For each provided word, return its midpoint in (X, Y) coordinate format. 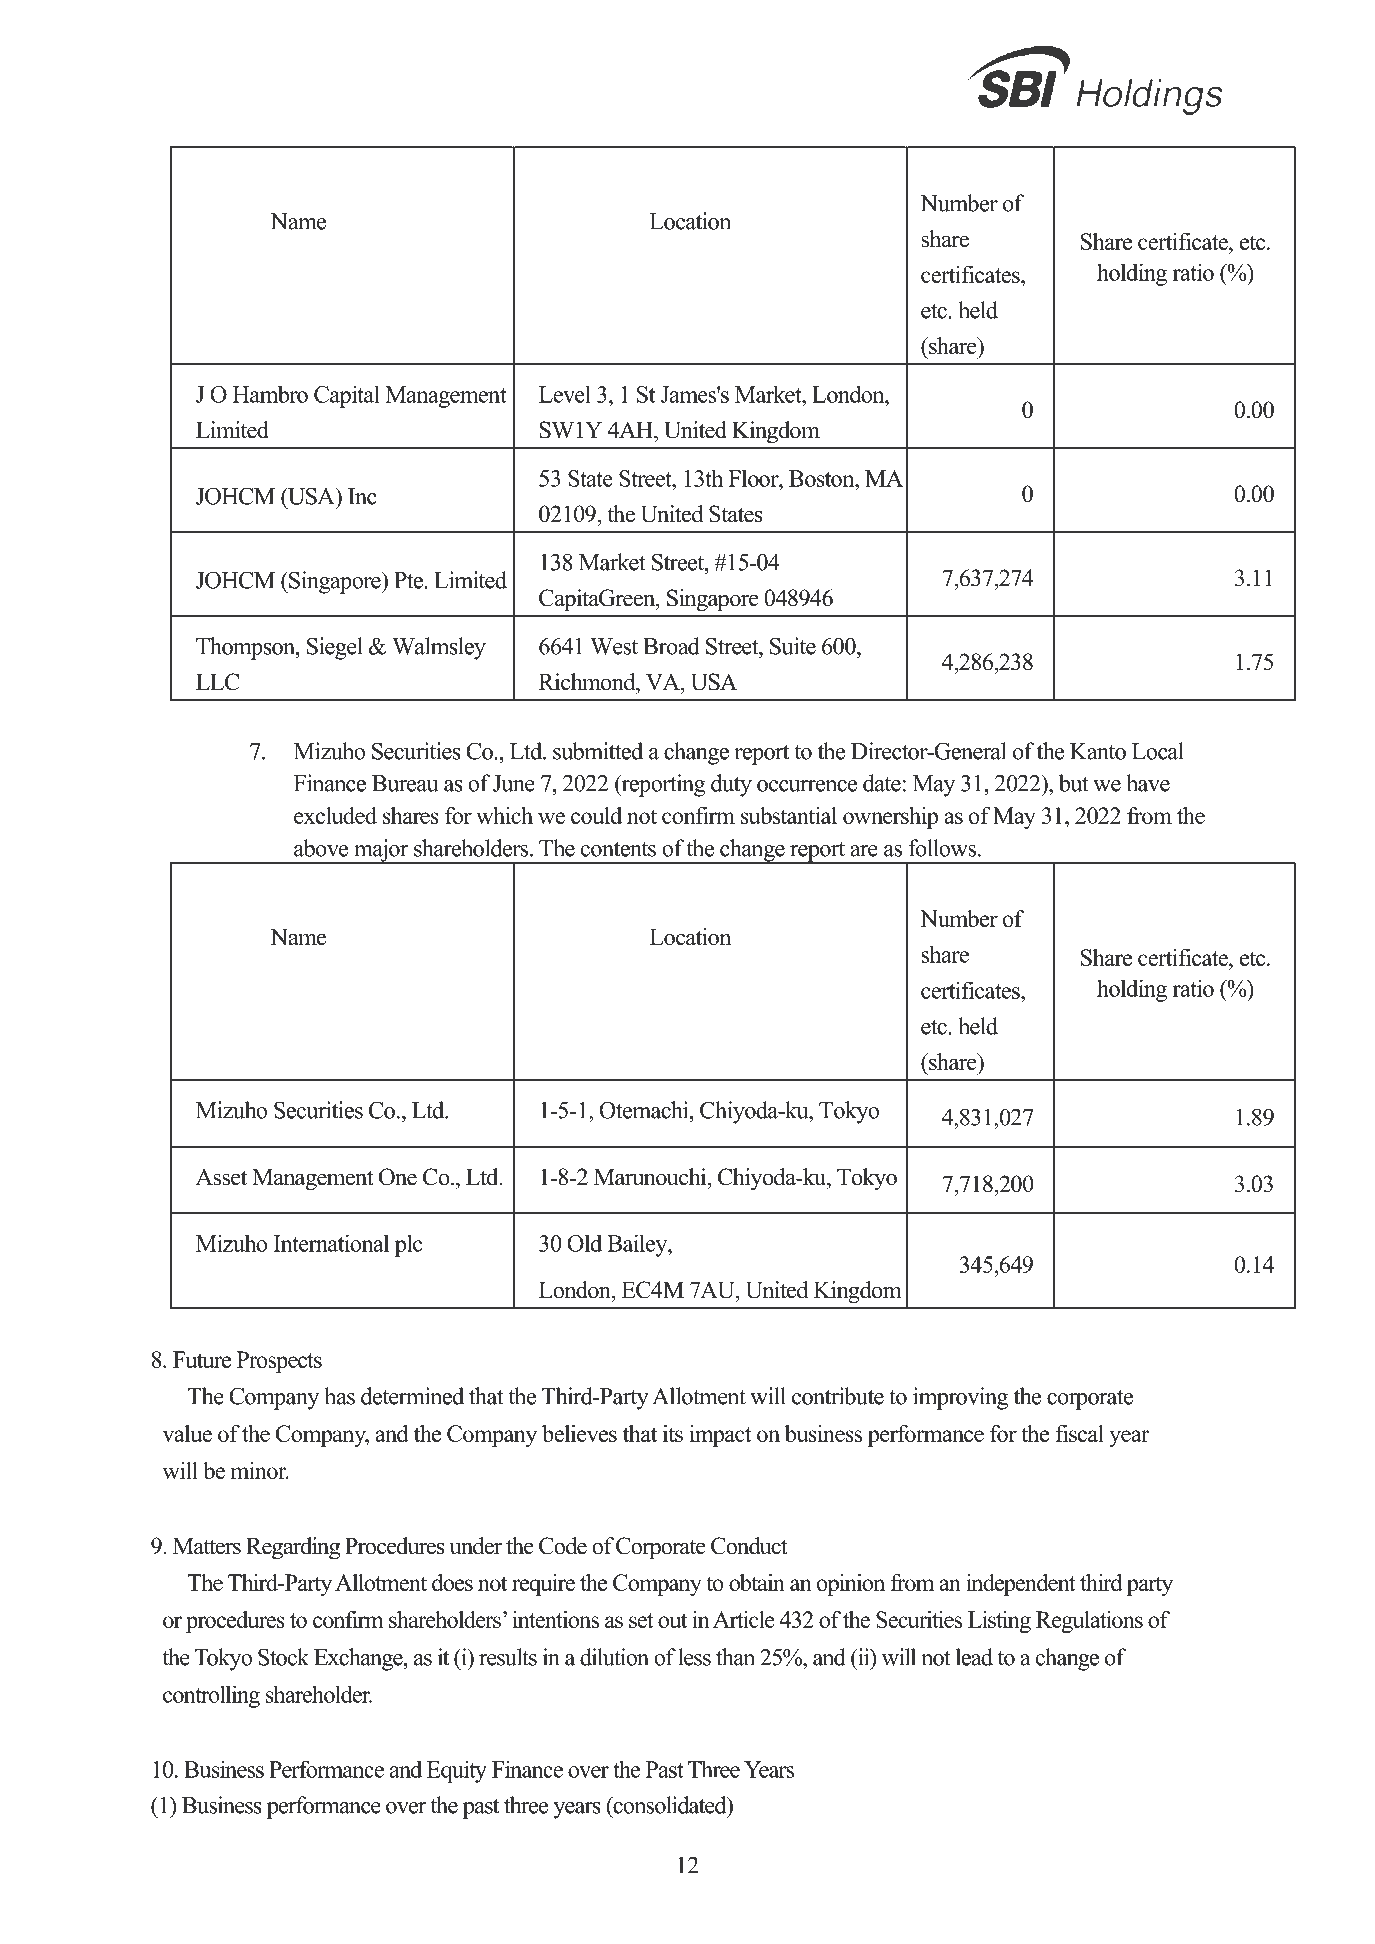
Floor (754, 478)
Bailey (638, 1245)
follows (943, 848)
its (673, 1433)
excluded (335, 815)
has (339, 1396)
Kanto (1098, 751)
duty (731, 785)
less (694, 1657)
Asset (221, 1177)
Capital (347, 396)
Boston (823, 478)
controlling (211, 1696)
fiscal (1079, 1433)
